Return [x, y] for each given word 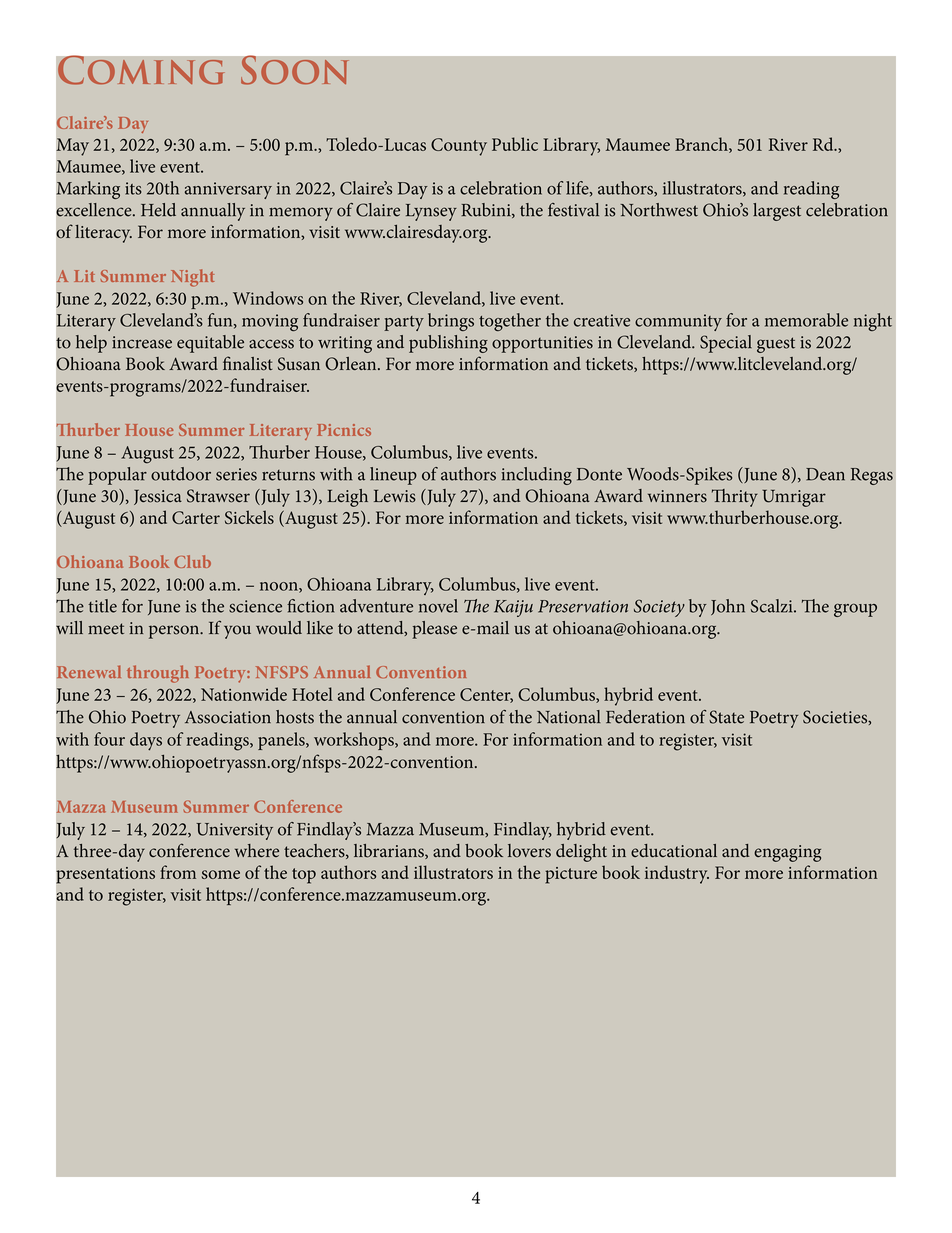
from [178, 872]
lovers [529, 851]
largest [777, 212]
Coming [141, 70]
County [459, 147]
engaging [787, 853]
